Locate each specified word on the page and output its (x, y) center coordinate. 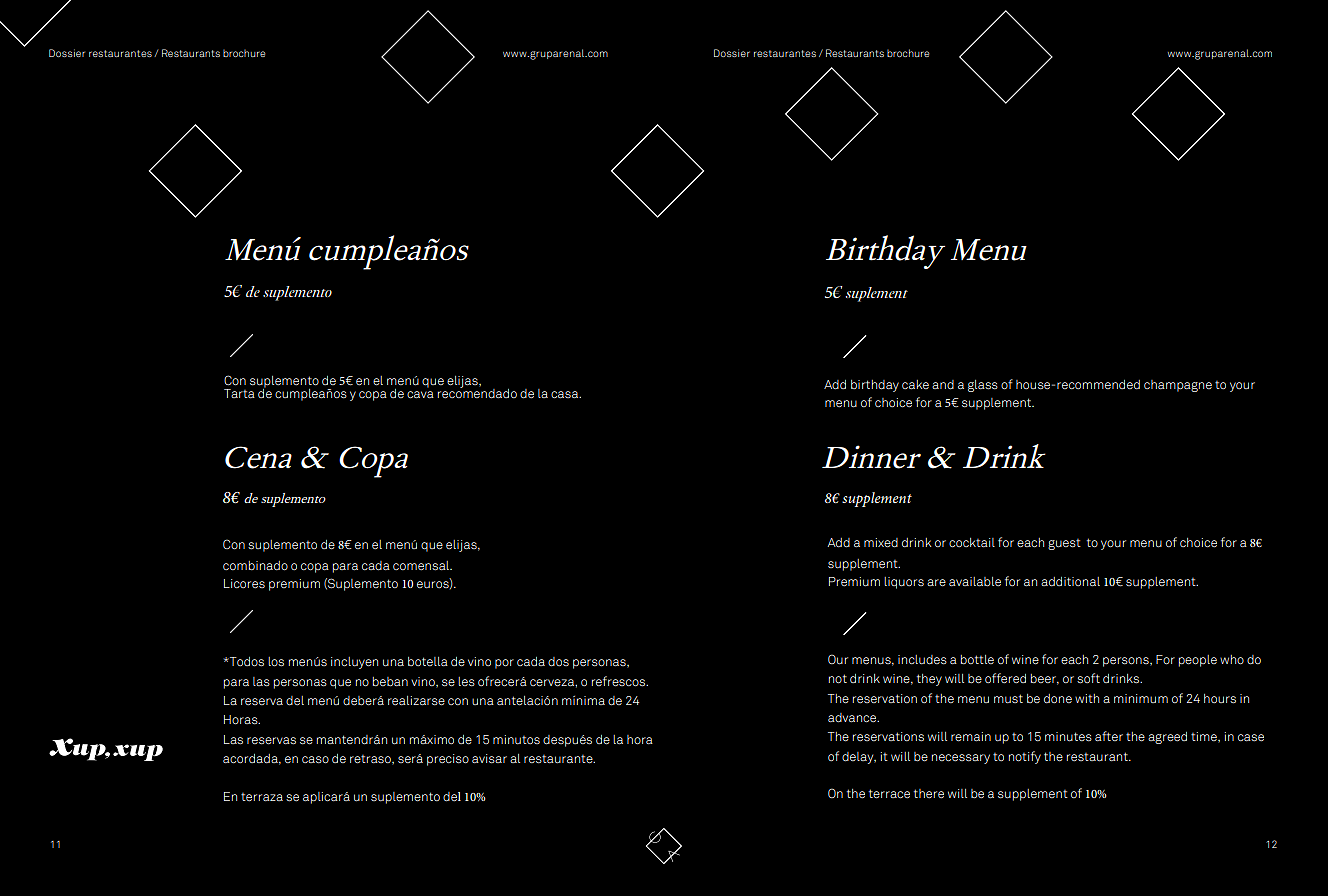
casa (566, 394)
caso (315, 760)
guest (1064, 544)
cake (915, 384)
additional (1070, 581)
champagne (1178, 386)
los (276, 662)
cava (420, 394)
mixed (881, 543)
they (929, 680)
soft (1088, 678)
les (466, 682)
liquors (904, 583)
